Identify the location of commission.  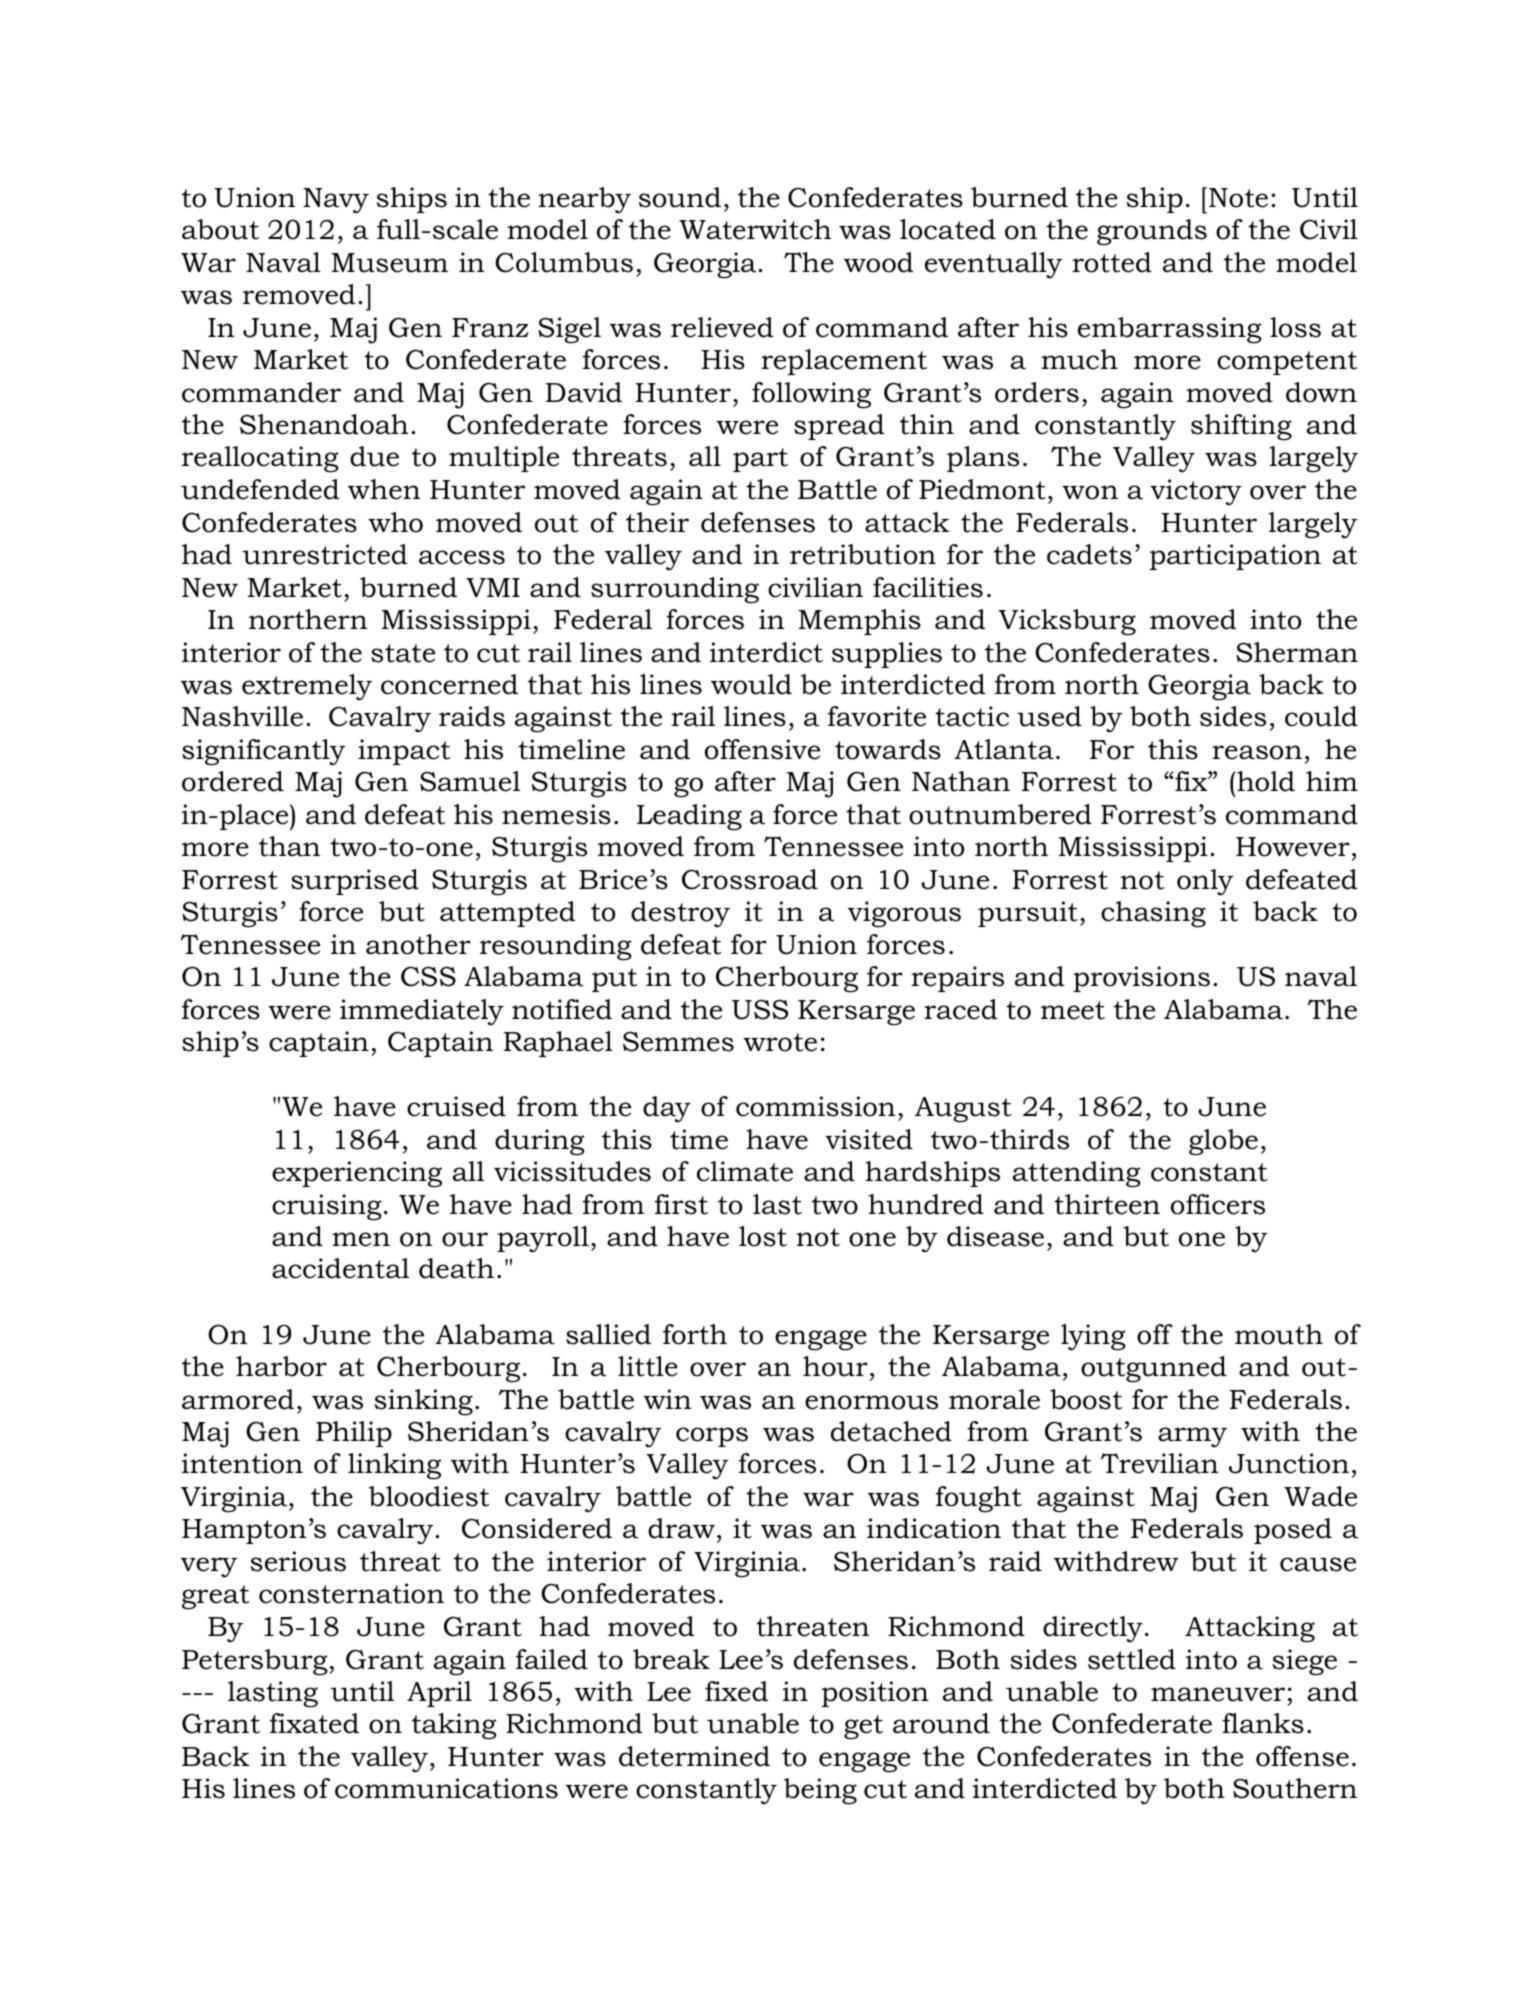
(815, 1106).
